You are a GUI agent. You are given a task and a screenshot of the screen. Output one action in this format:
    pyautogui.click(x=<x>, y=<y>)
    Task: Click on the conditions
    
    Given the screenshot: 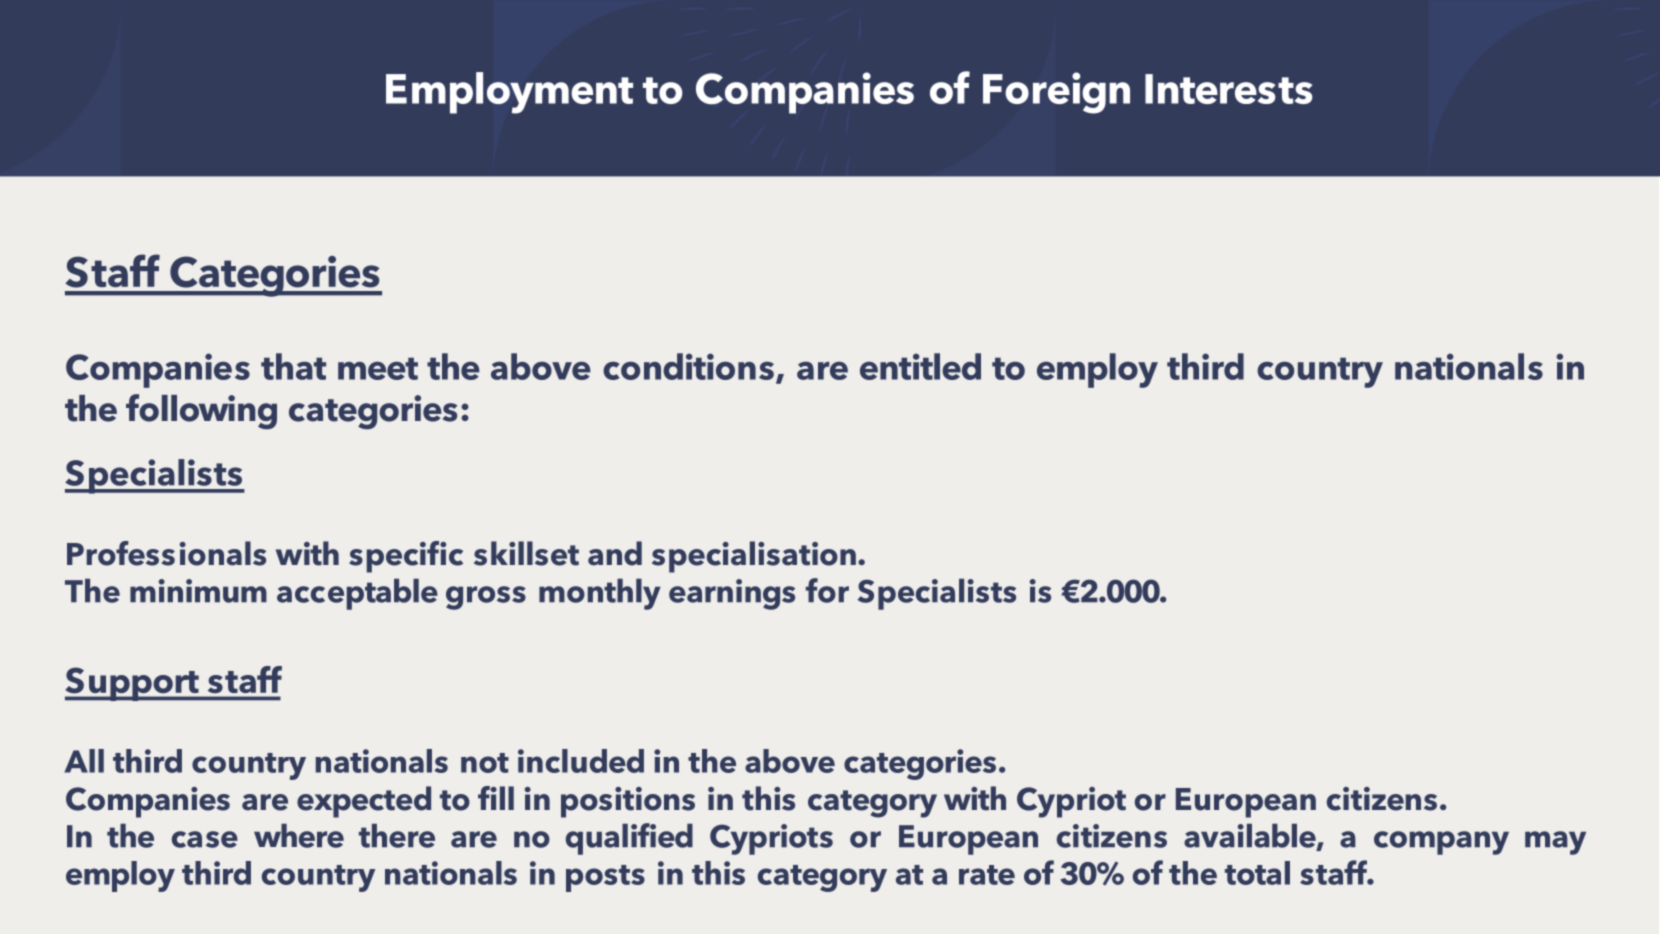 What is the action you would take?
    pyautogui.click(x=690, y=367)
